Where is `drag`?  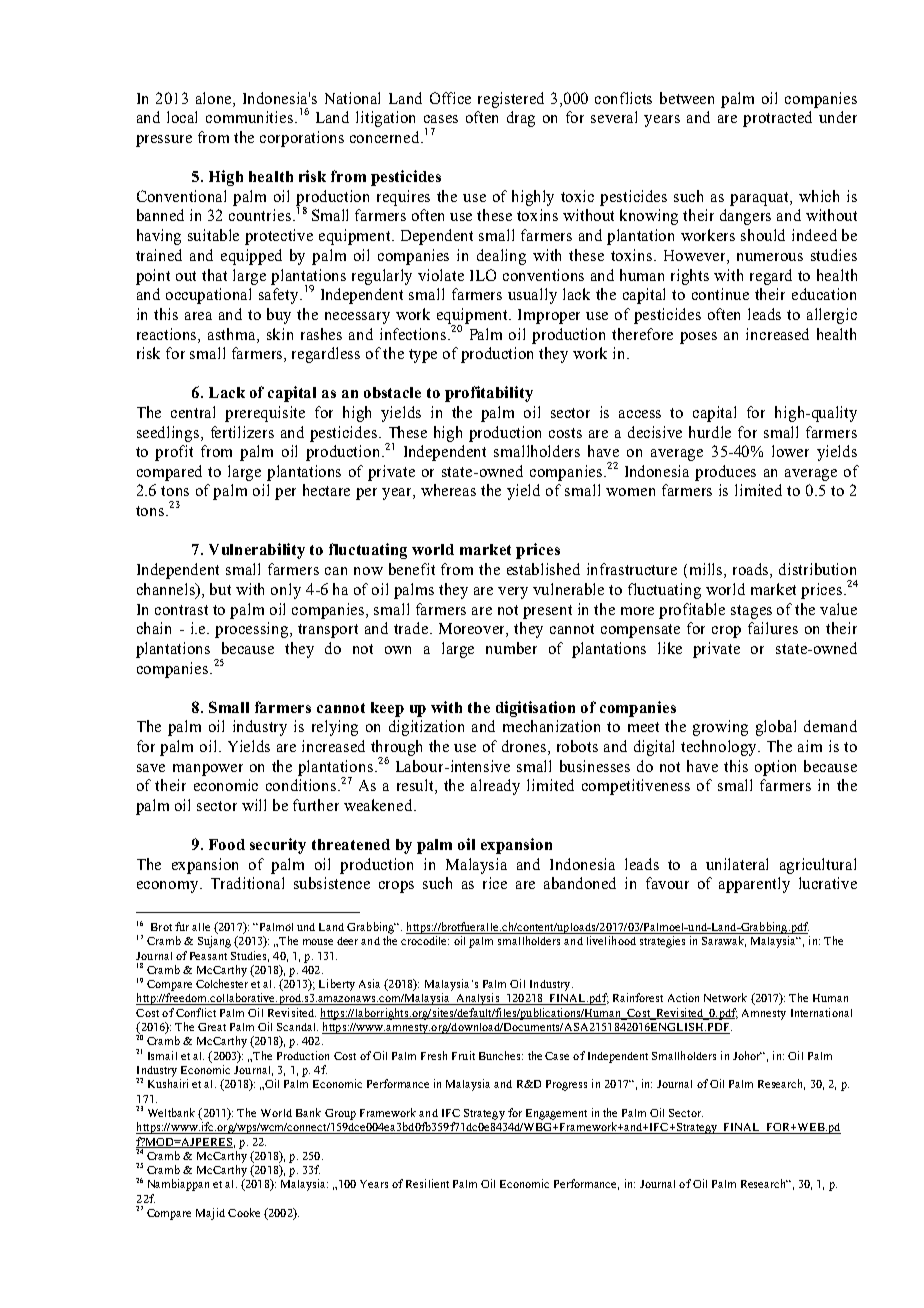 drag is located at coordinates (521, 119).
